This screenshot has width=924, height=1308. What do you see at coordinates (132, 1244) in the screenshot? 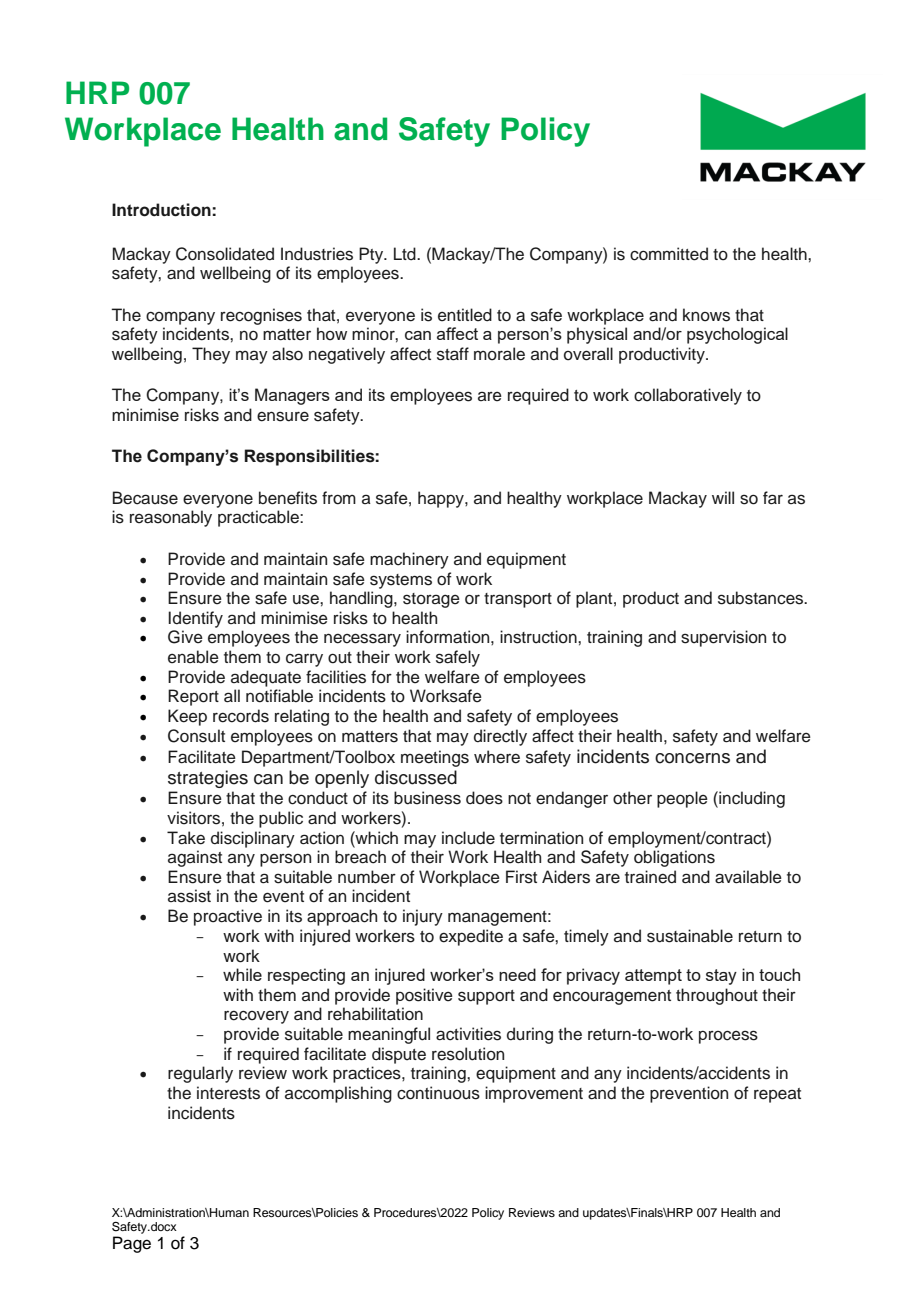
I see `Page` at bounding box center [132, 1244].
